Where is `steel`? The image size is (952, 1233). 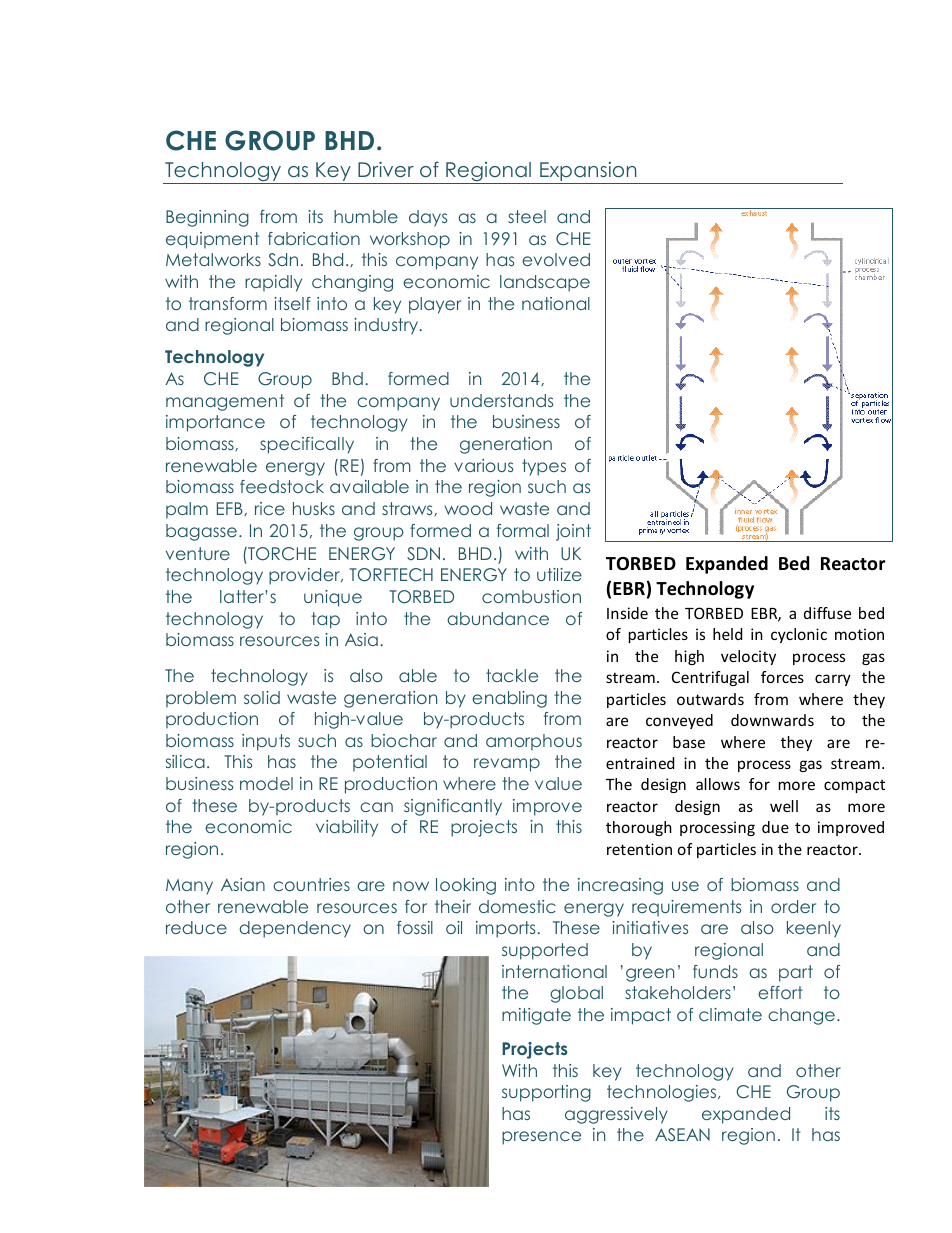 steel is located at coordinates (527, 216).
